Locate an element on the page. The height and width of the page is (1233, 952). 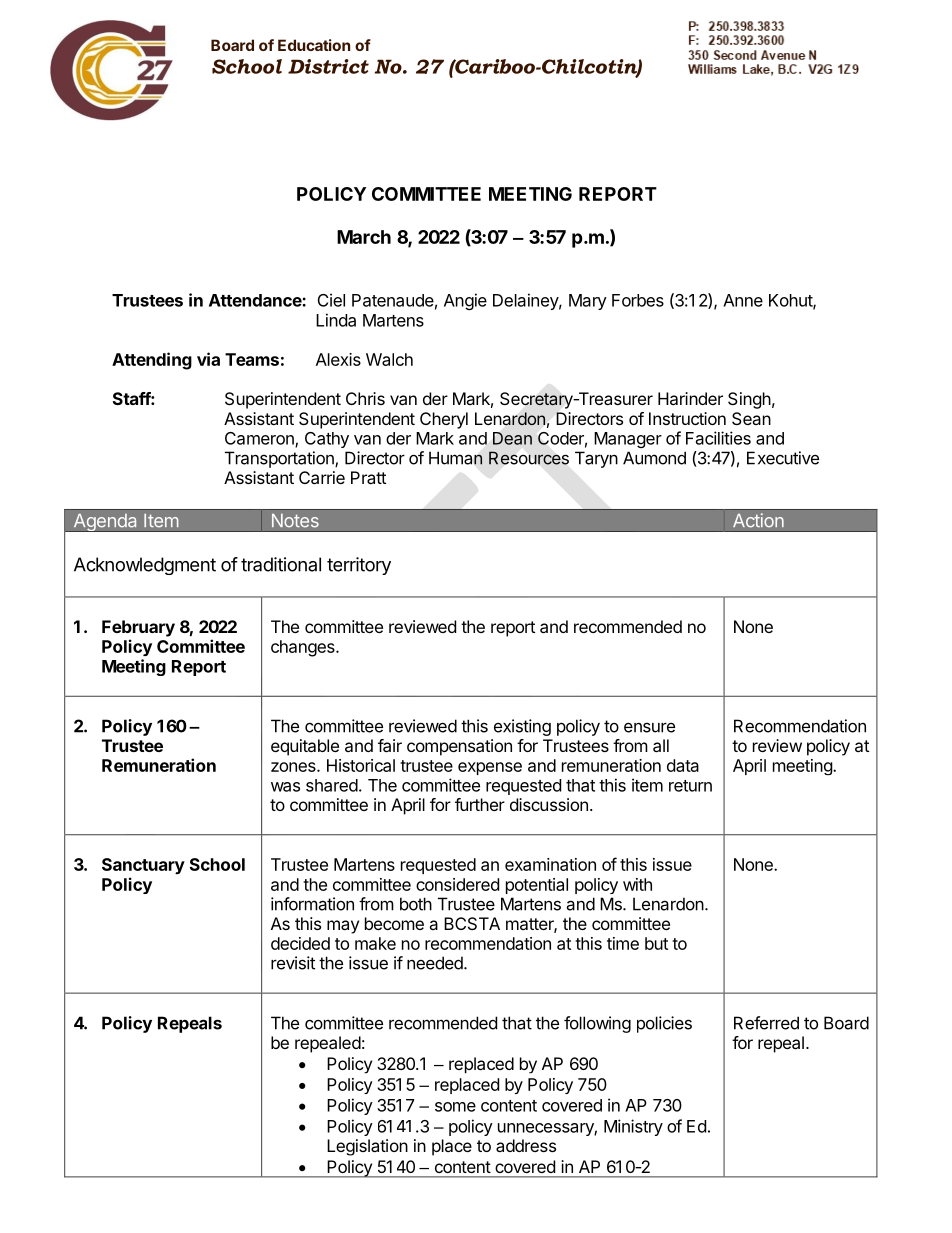
traditional is located at coordinates (281, 564).
